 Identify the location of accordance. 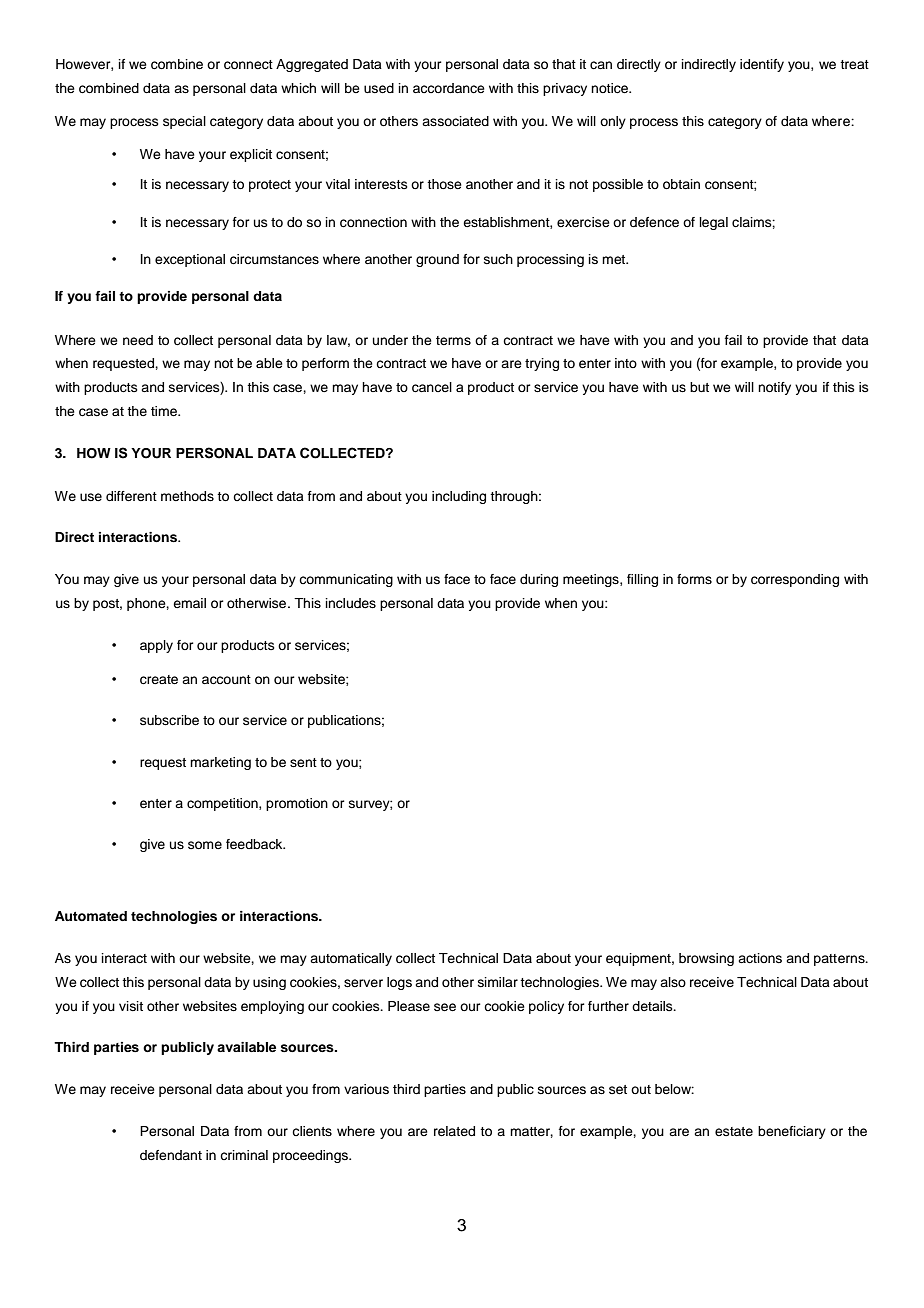
(449, 88).
